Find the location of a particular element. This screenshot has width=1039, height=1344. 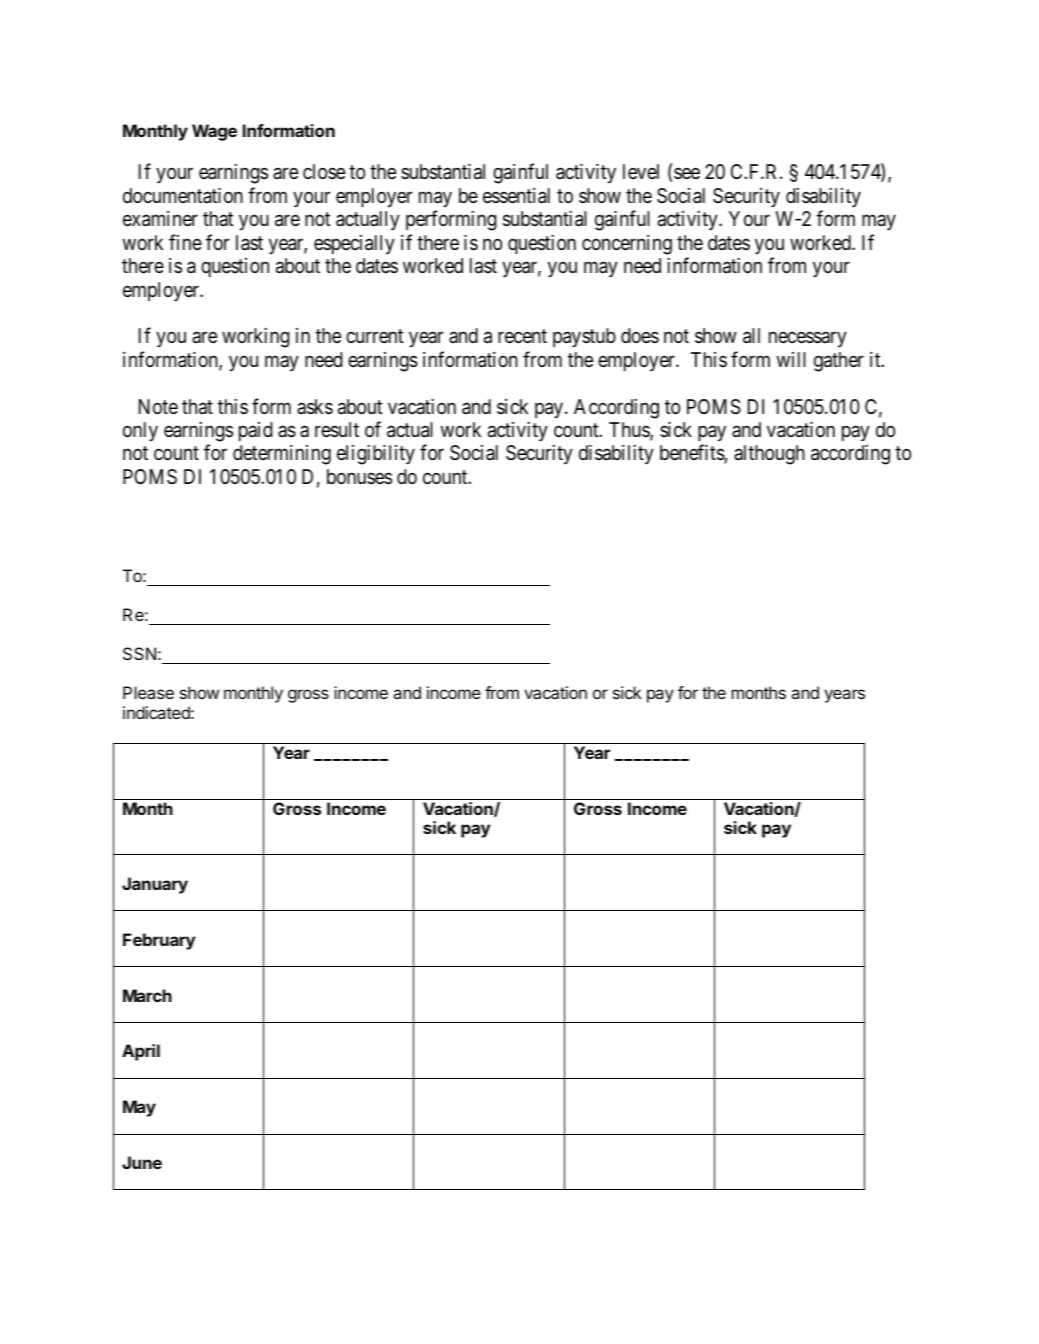

see is located at coordinates (687, 173).
